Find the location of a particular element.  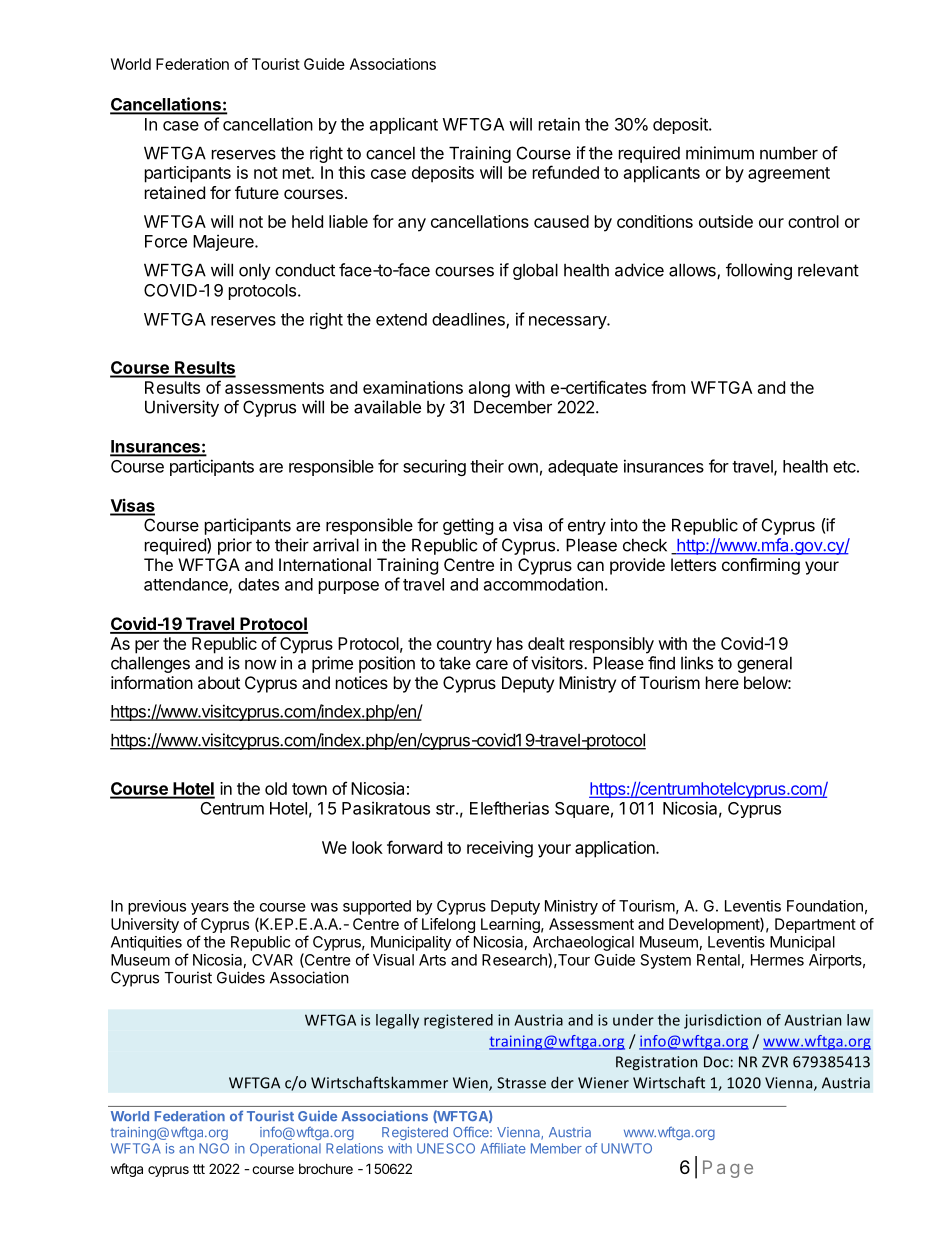

December is located at coordinates (513, 407).
